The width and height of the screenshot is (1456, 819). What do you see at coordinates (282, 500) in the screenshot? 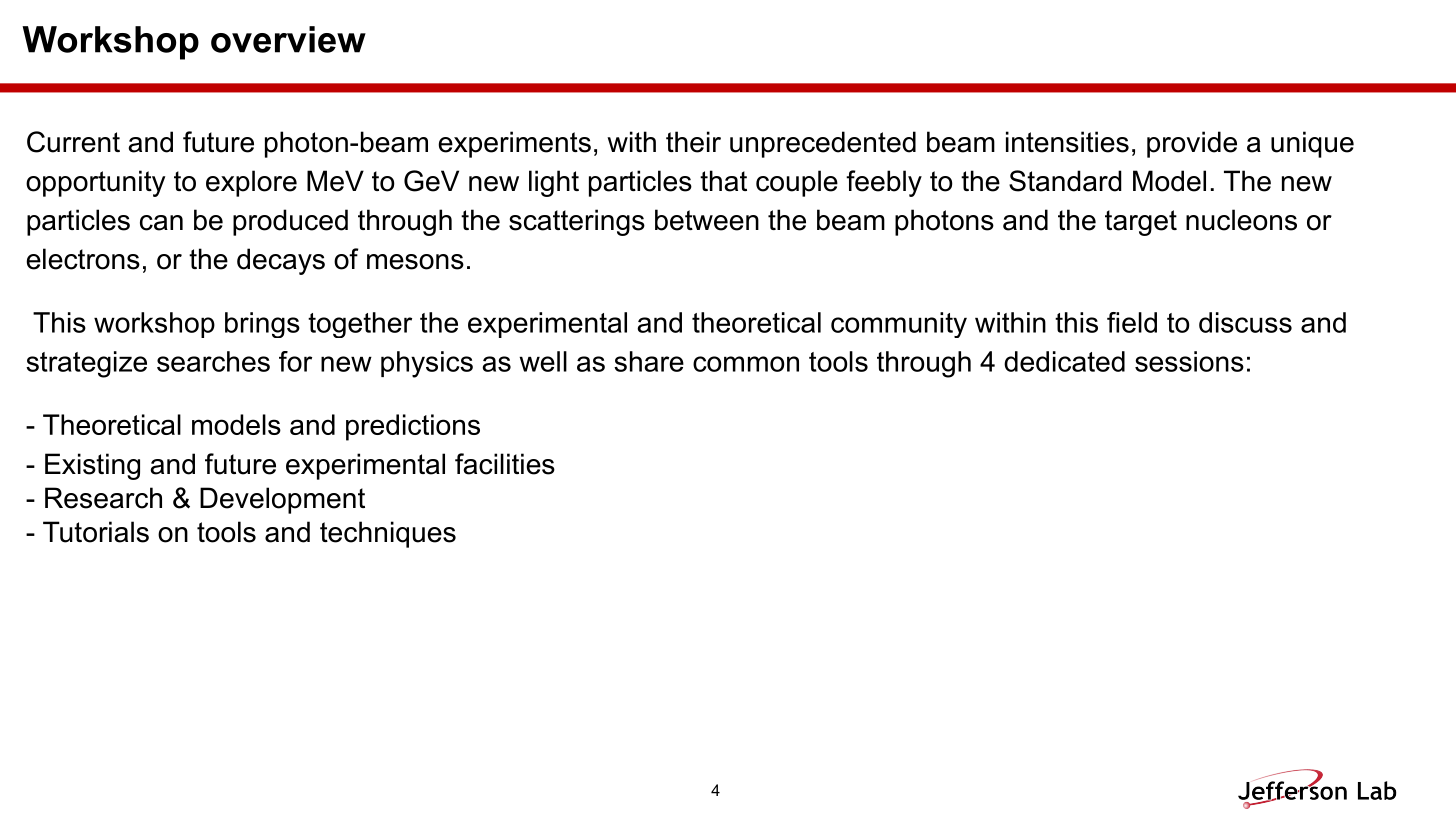
I see `Development` at bounding box center [282, 500].
